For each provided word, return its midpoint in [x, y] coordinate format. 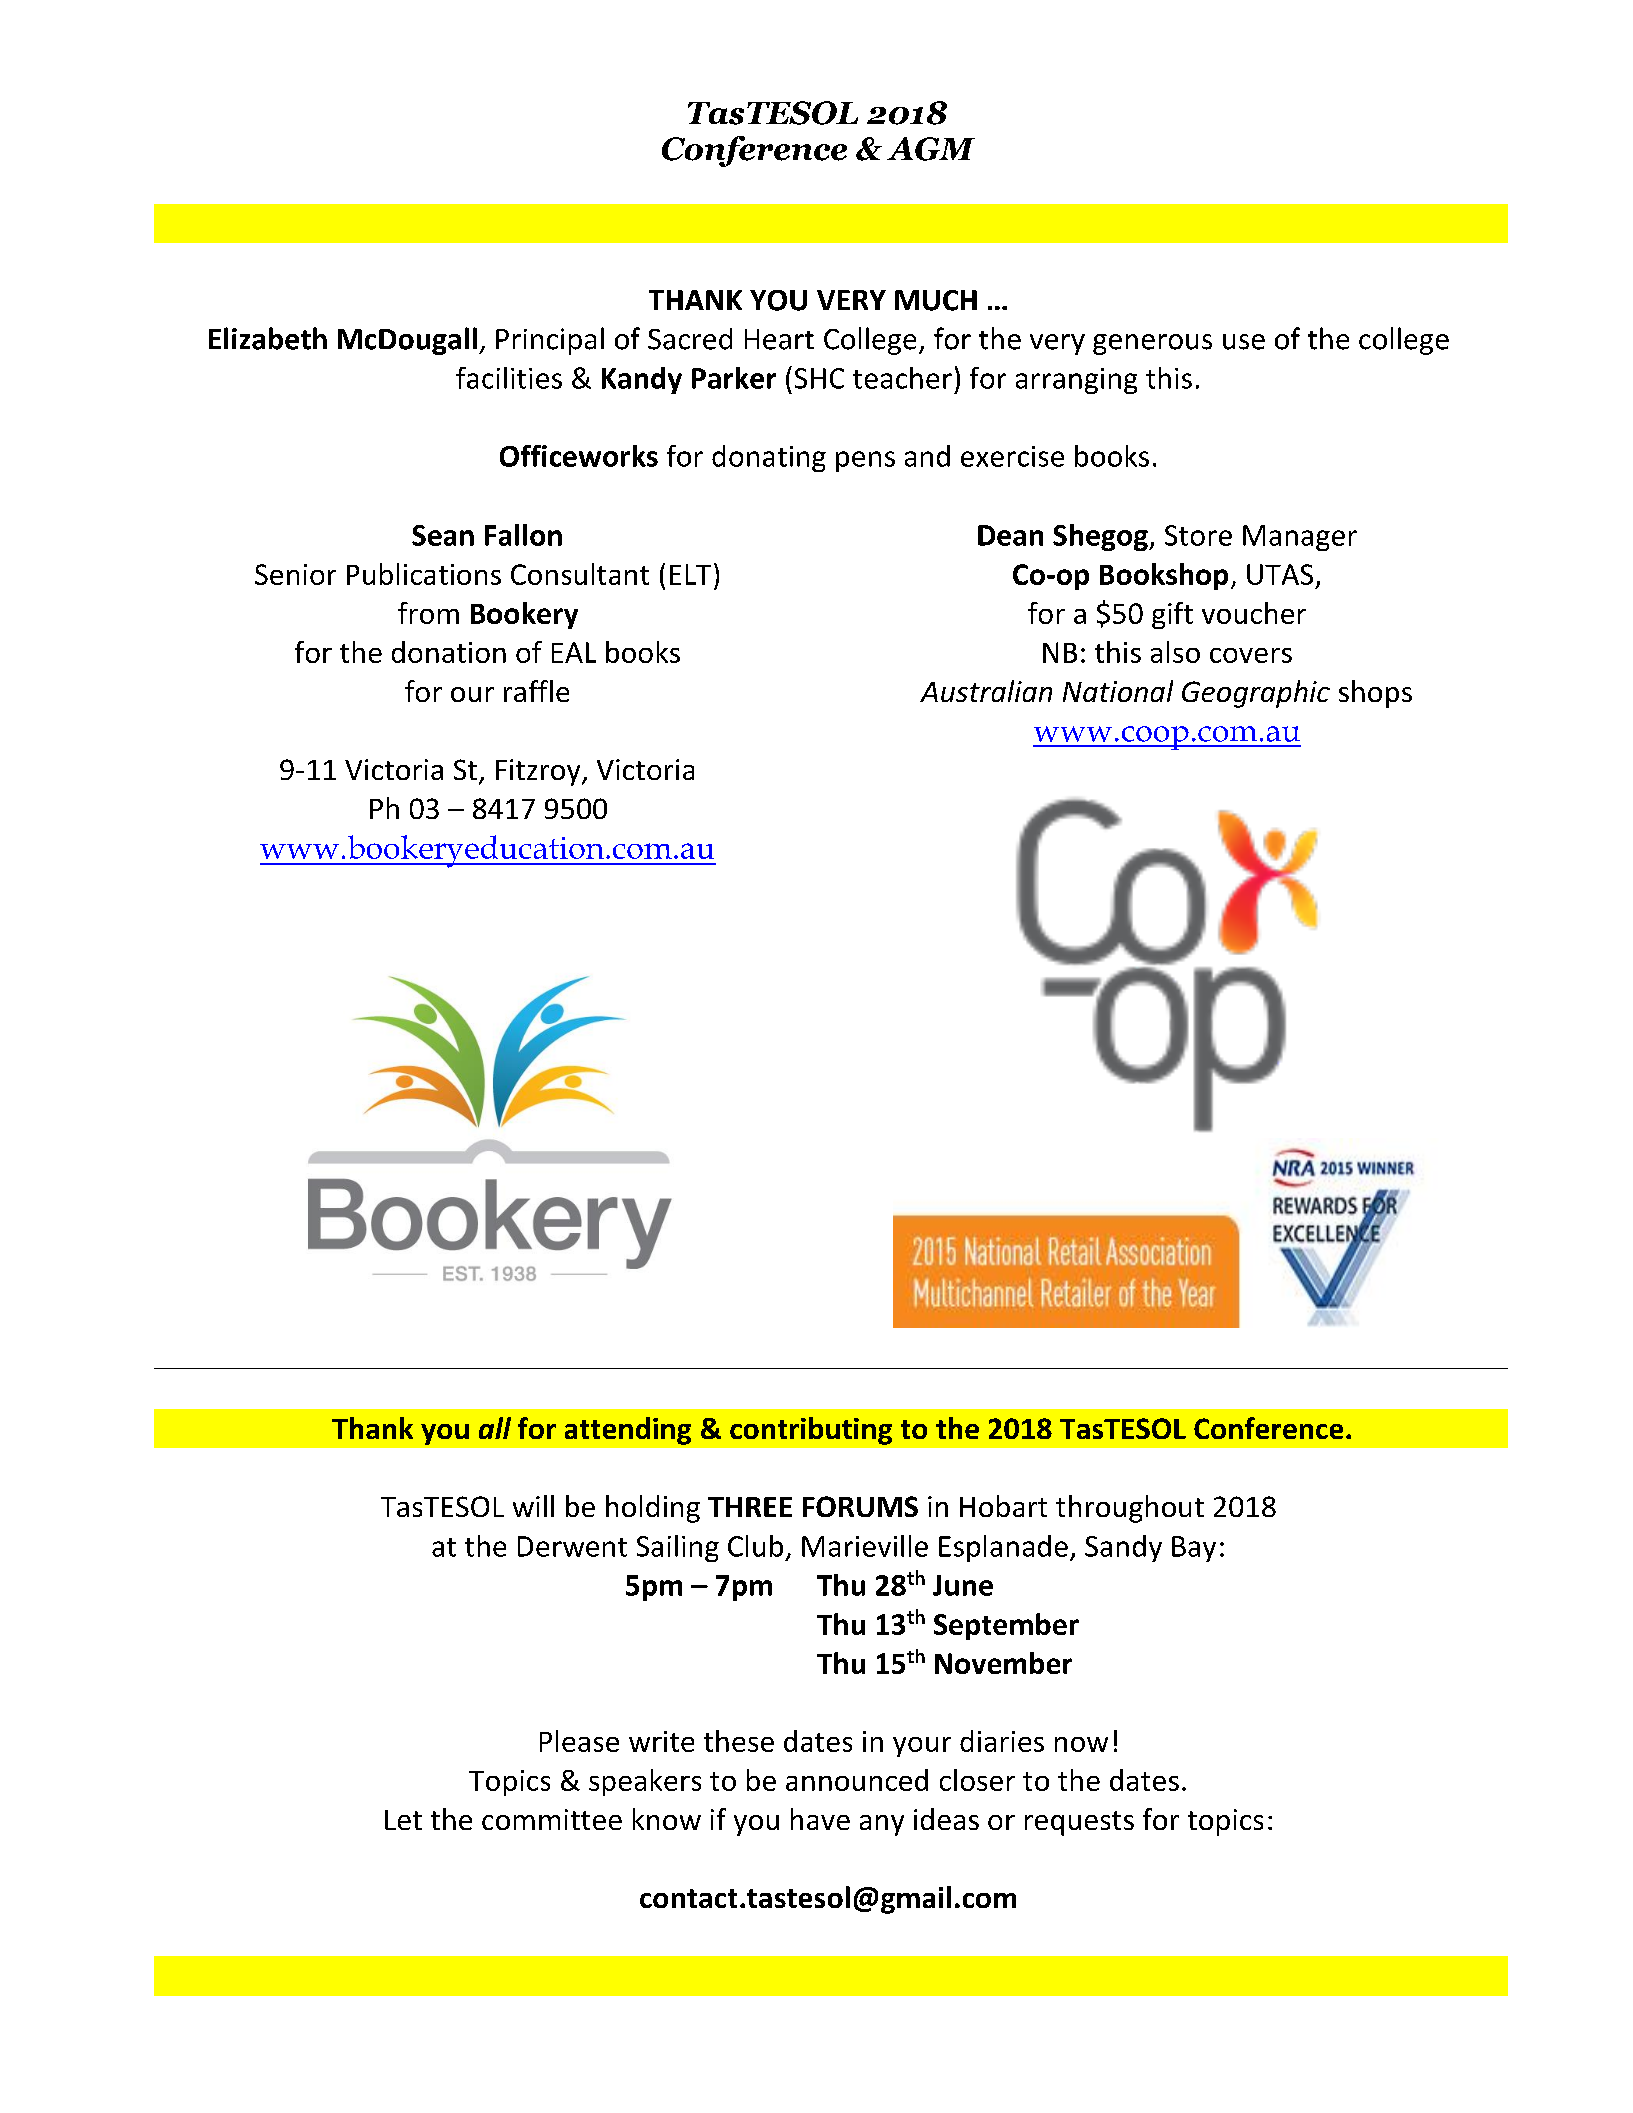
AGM [931, 149]
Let [403, 1820]
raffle [536, 691]
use [1244, 342]
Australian [986, 691]
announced [857, 1780]
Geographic [1256, 694]
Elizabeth [268, 338]
